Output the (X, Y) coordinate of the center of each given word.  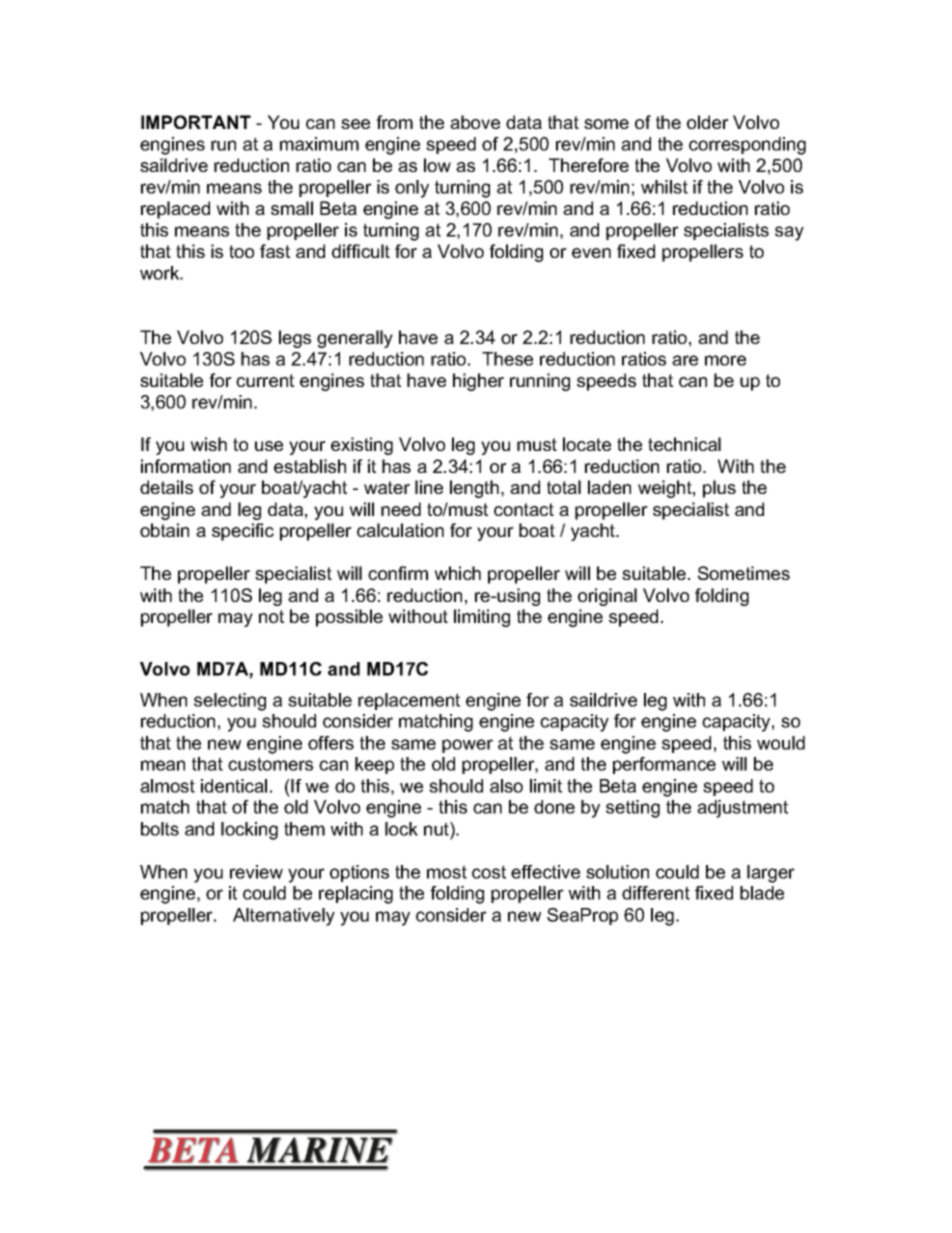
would (781, 743)
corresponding (747, 146)
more (725, 360)
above (475, 122)
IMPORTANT (196, 122)
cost (489, 872)
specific (243, 532)
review (256, 872)
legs (295, 339)
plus (719, 489)
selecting (230, 702)
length (474, 489)
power (467, 746)
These (507, 359)
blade (762, 893)
